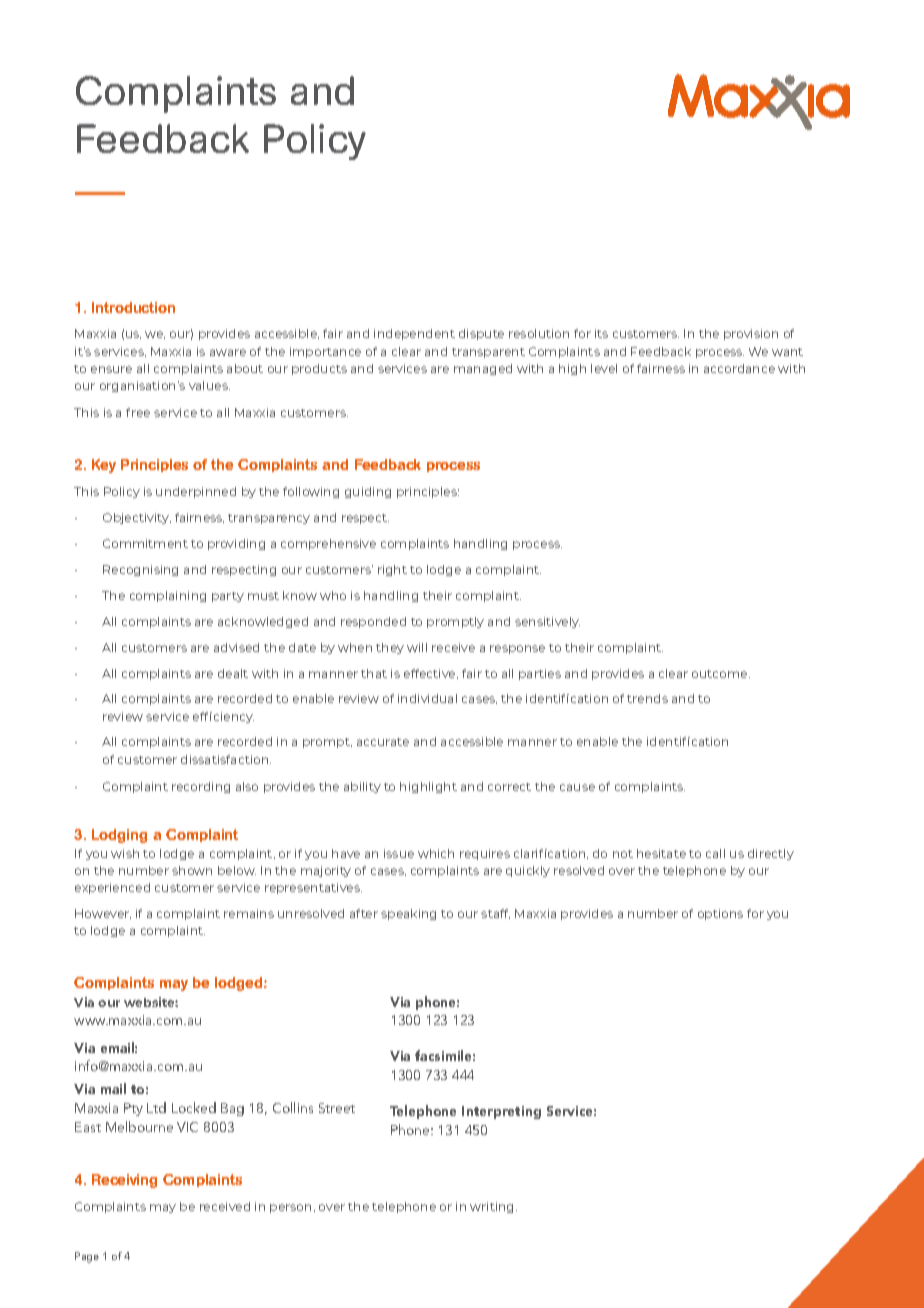  What do you see at coordinates (156, 1107) in the page?
I see `Ltd` at bounding box center [156, 1107].
